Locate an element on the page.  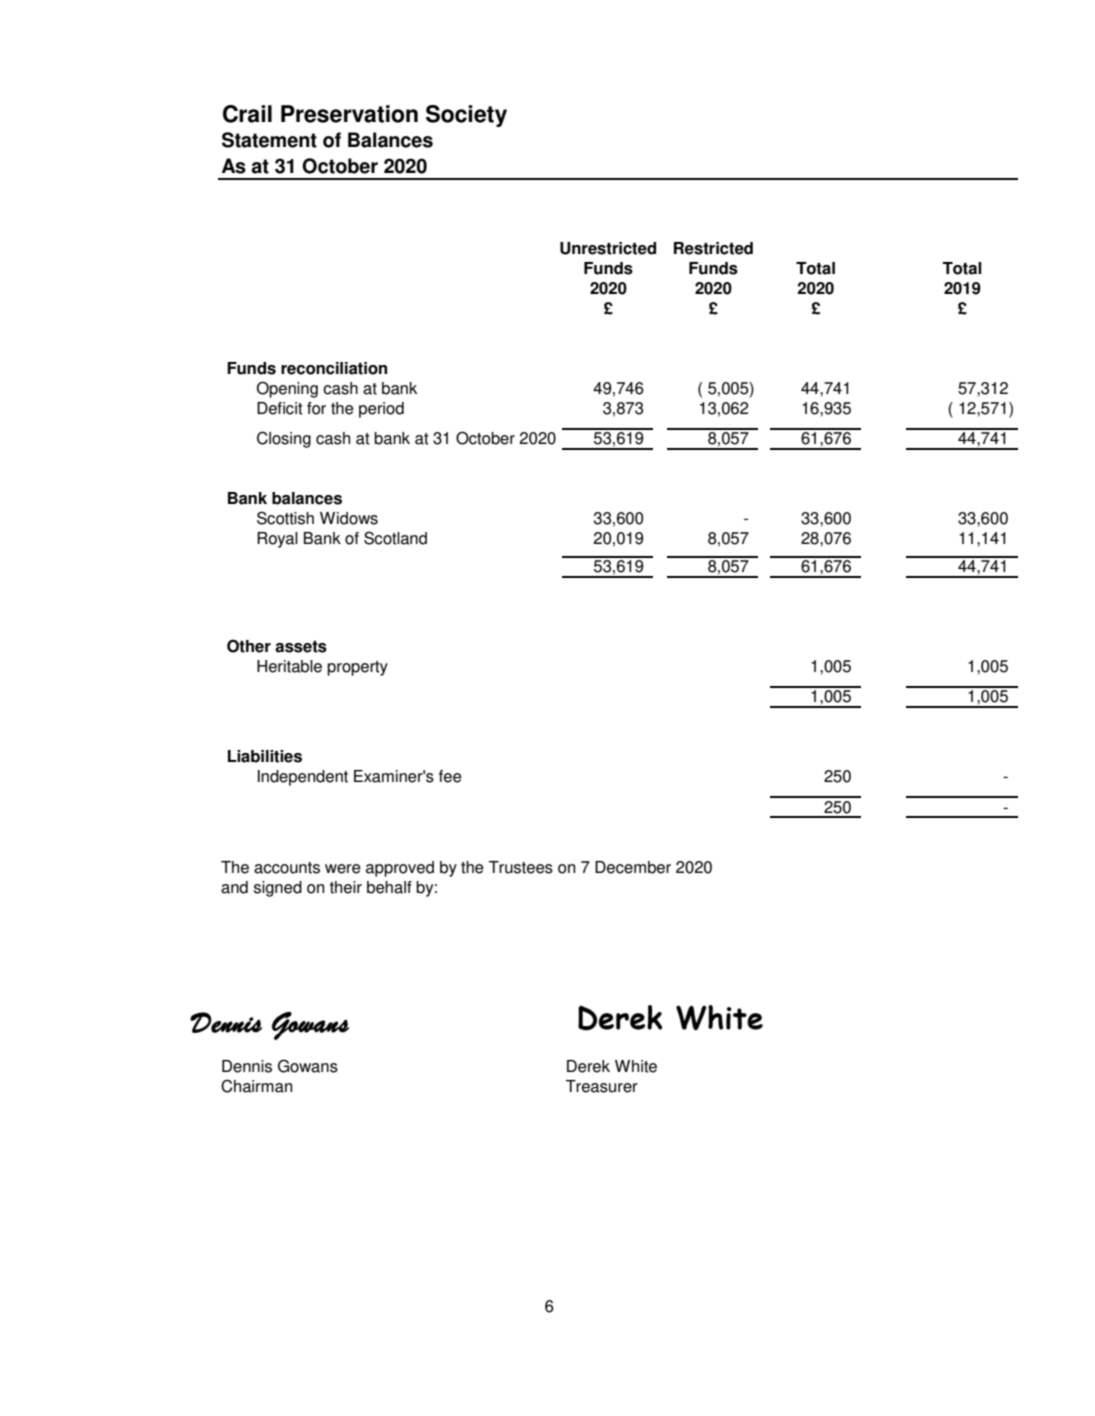
Opening is located at coordinates (287, 389).
